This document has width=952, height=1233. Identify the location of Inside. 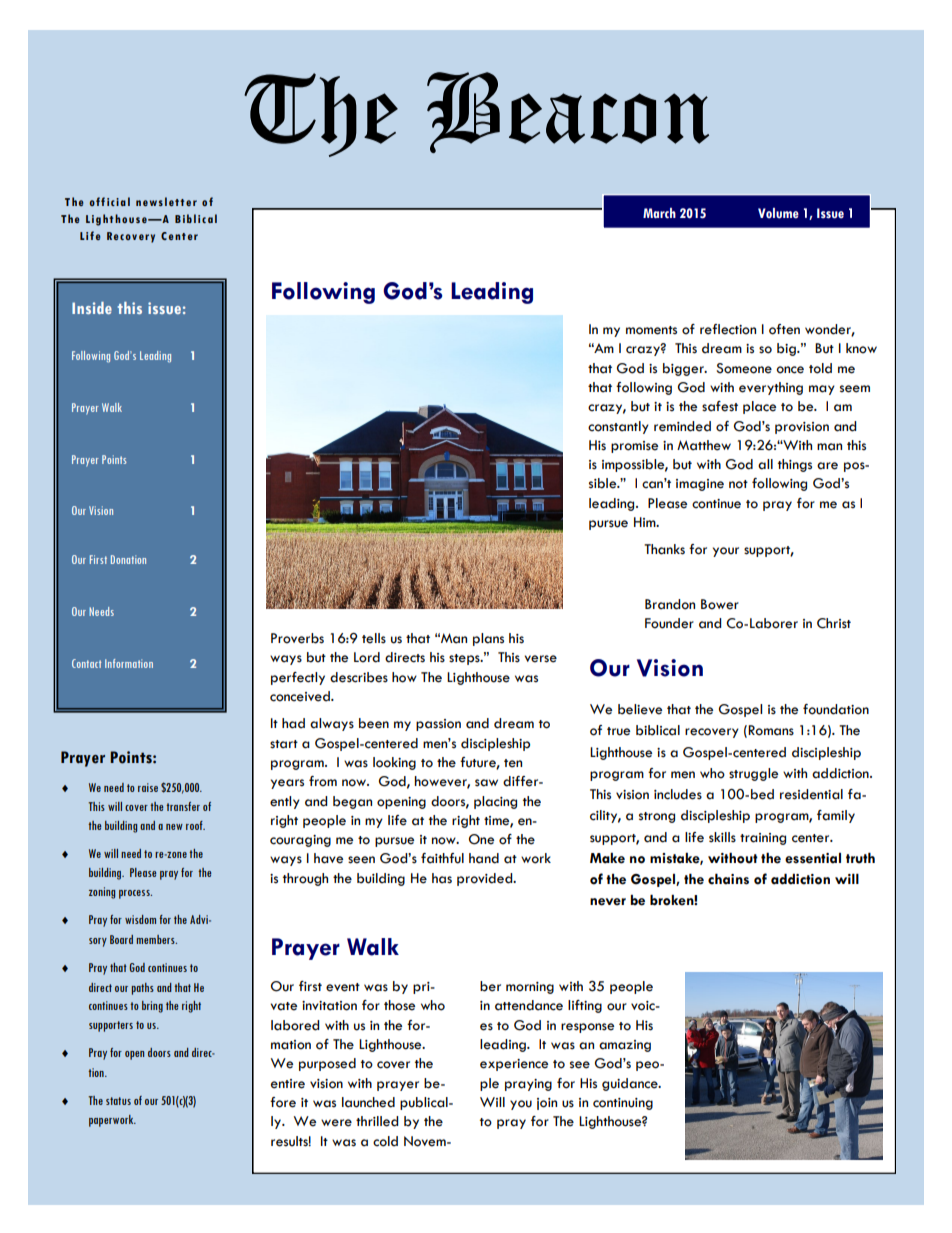
(92, 308).
